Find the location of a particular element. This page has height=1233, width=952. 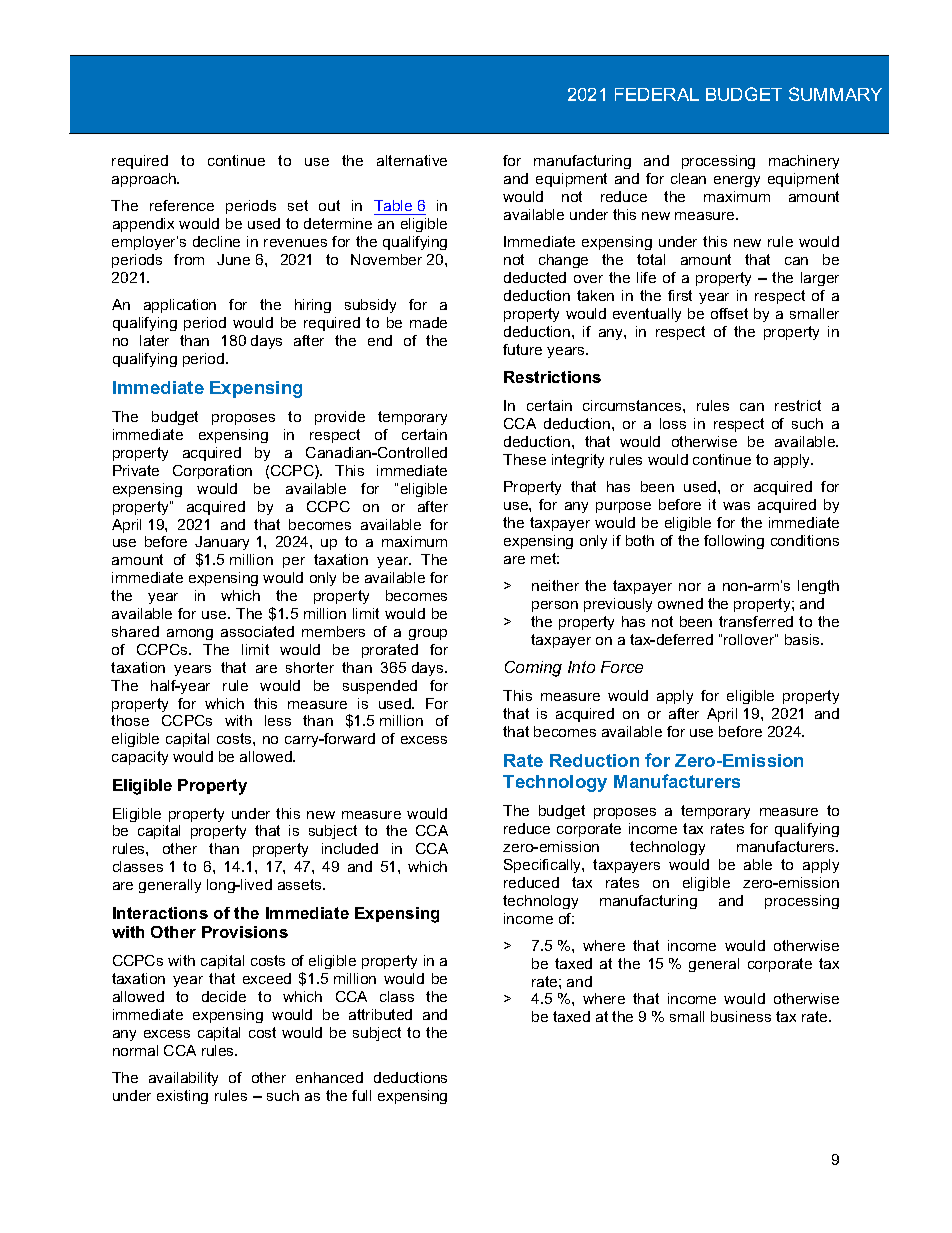

later is located at coordinates (154, 340).
